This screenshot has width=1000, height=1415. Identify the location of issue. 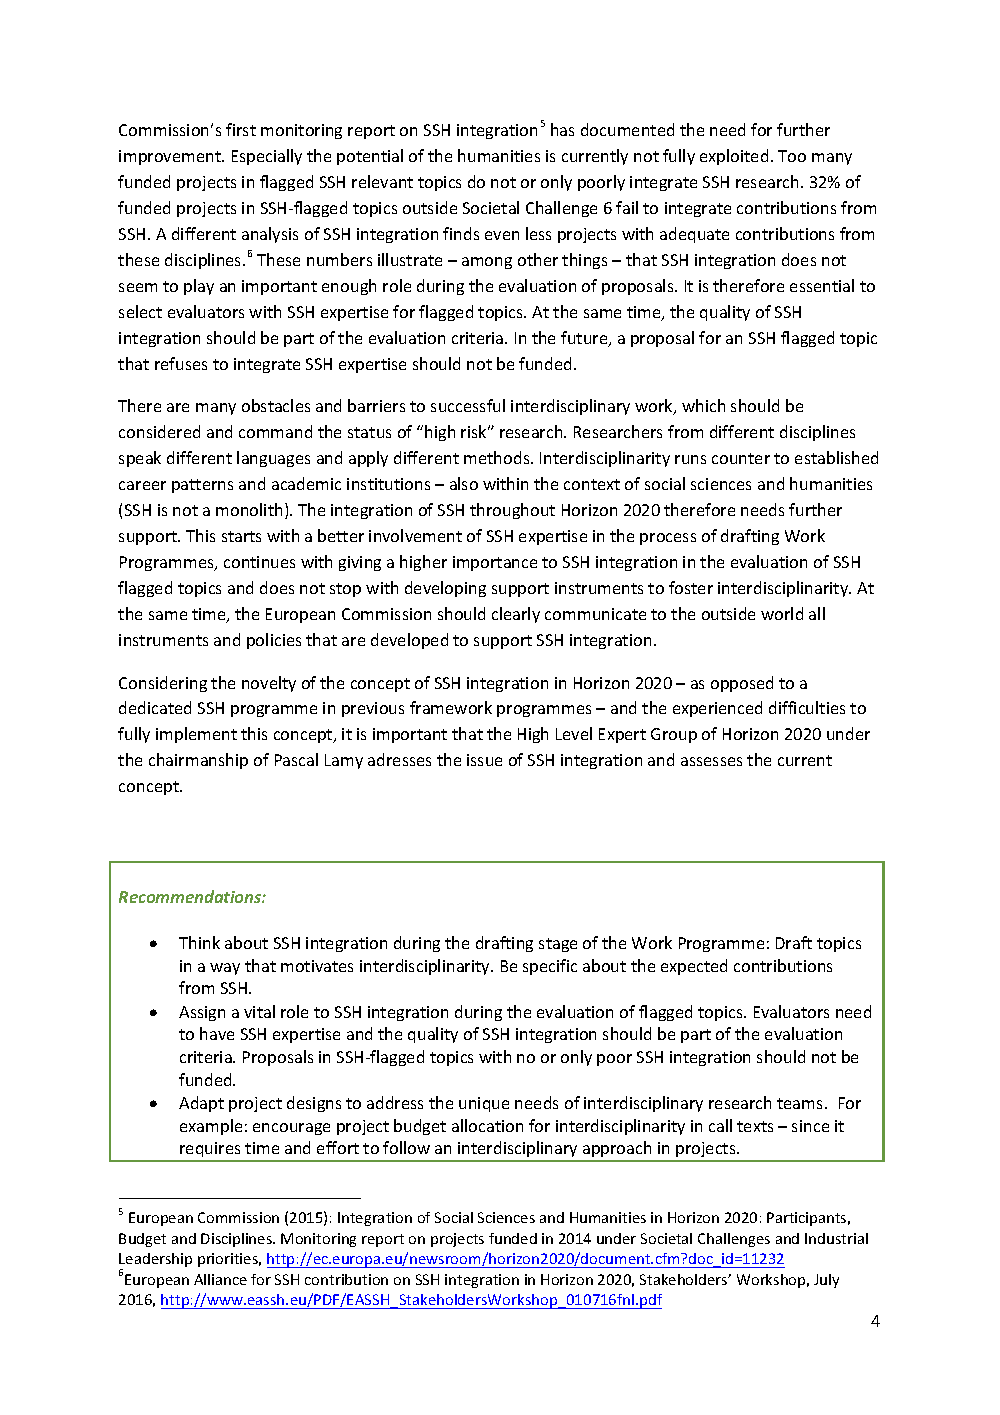
(484, 760).
